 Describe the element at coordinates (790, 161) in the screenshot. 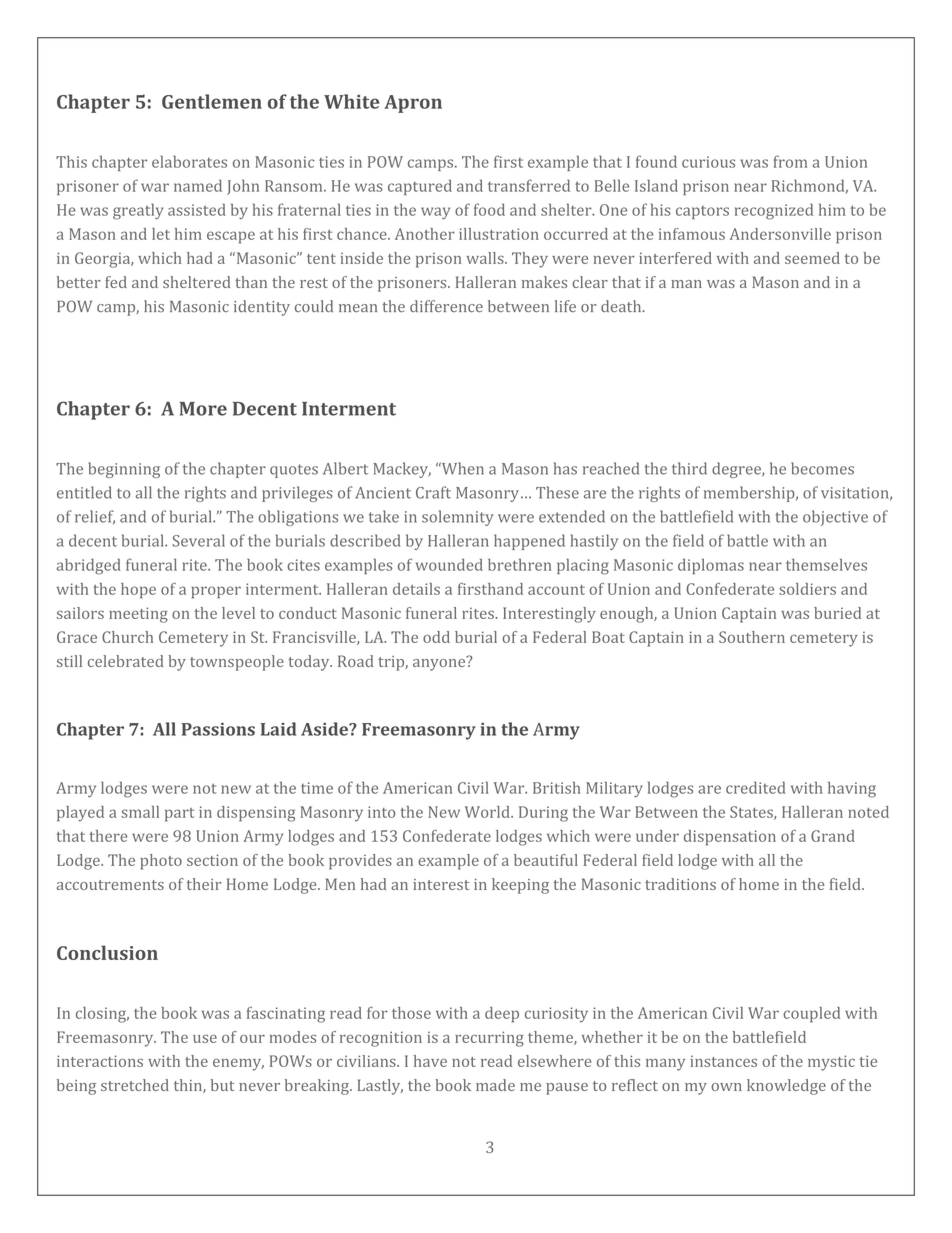

I see `from` at that location.
